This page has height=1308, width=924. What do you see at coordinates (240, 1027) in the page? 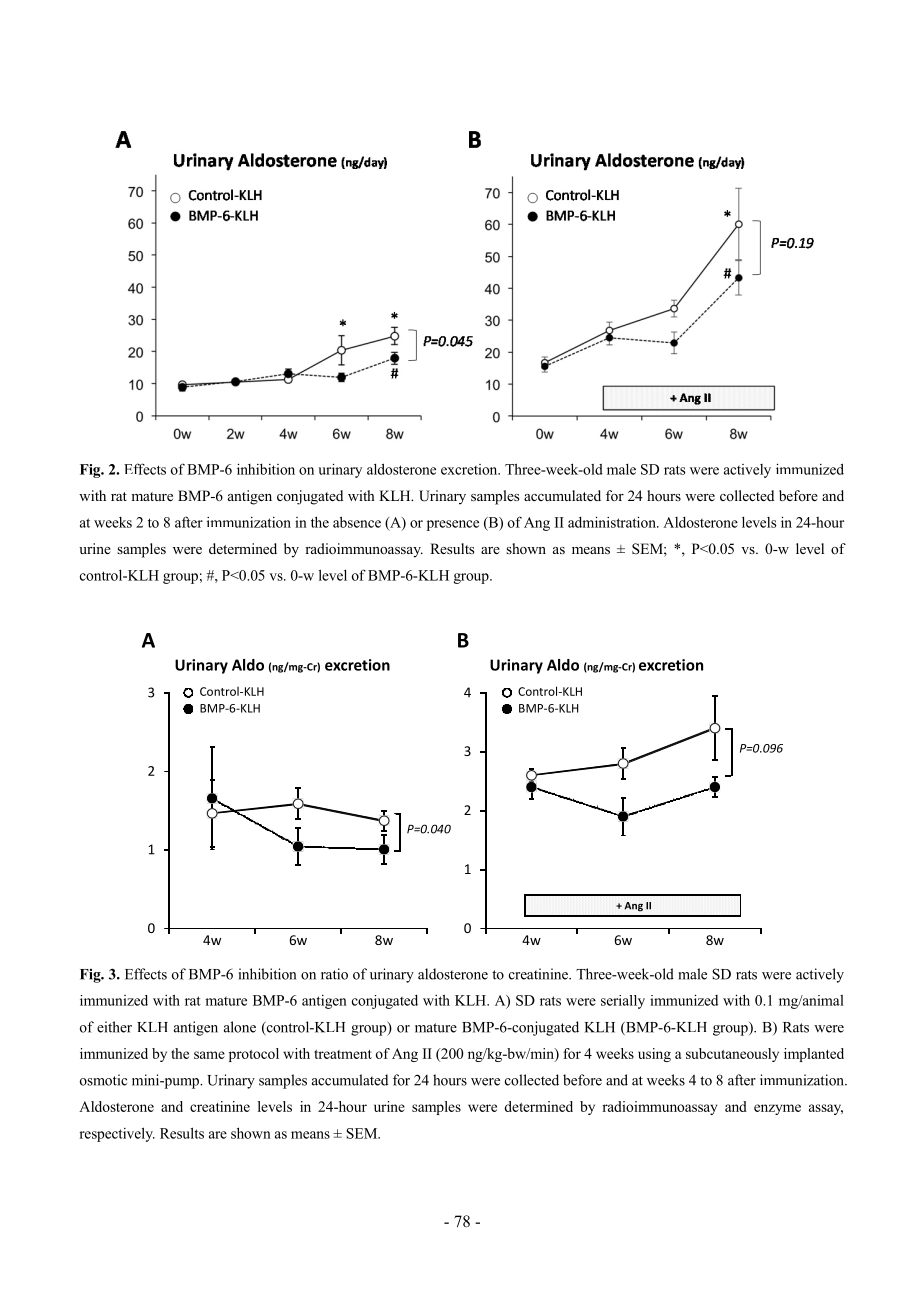
I see `alone` at bounding box center [240, 1027].
